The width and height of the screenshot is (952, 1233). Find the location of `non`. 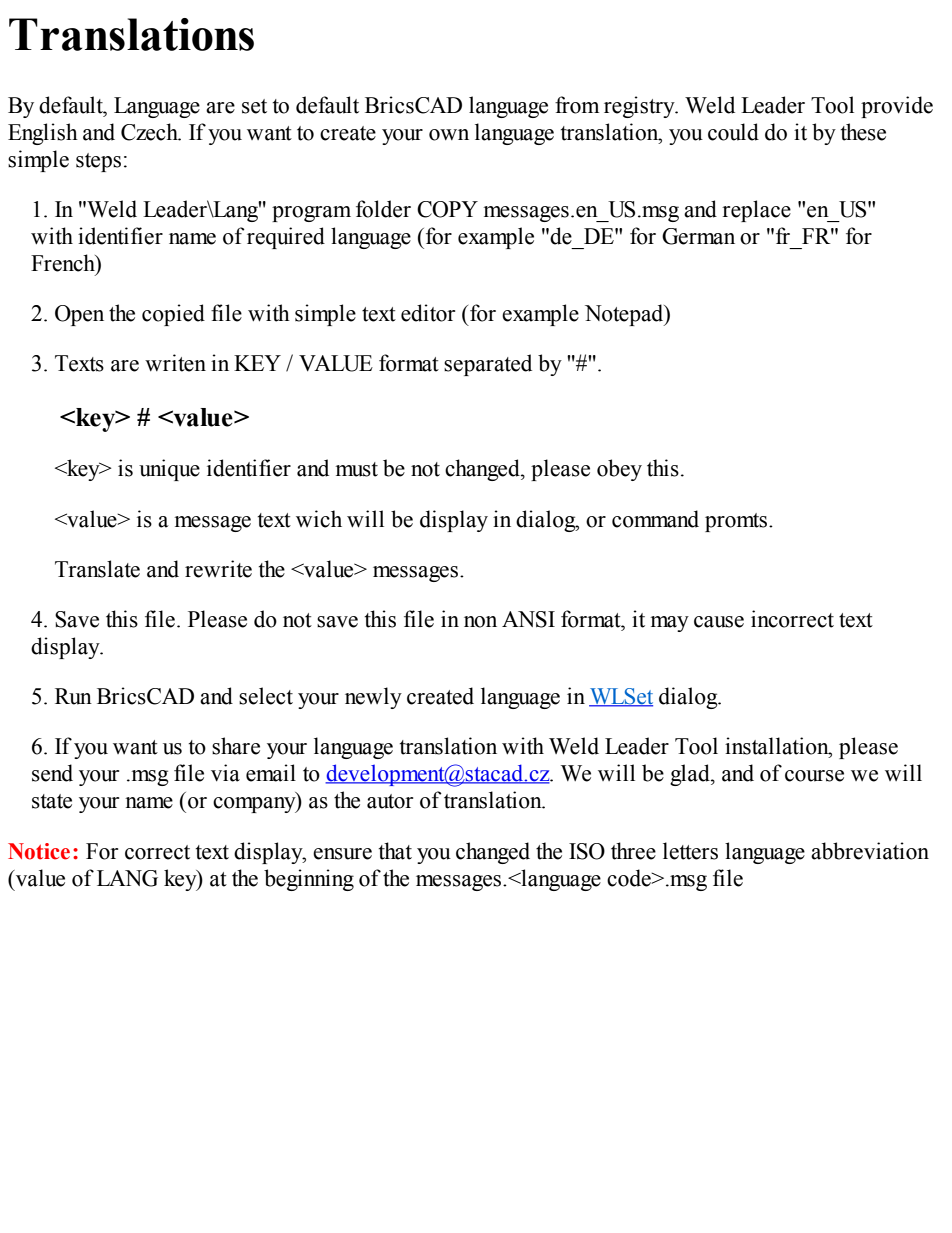

non is located at coordinates (480, 622).
